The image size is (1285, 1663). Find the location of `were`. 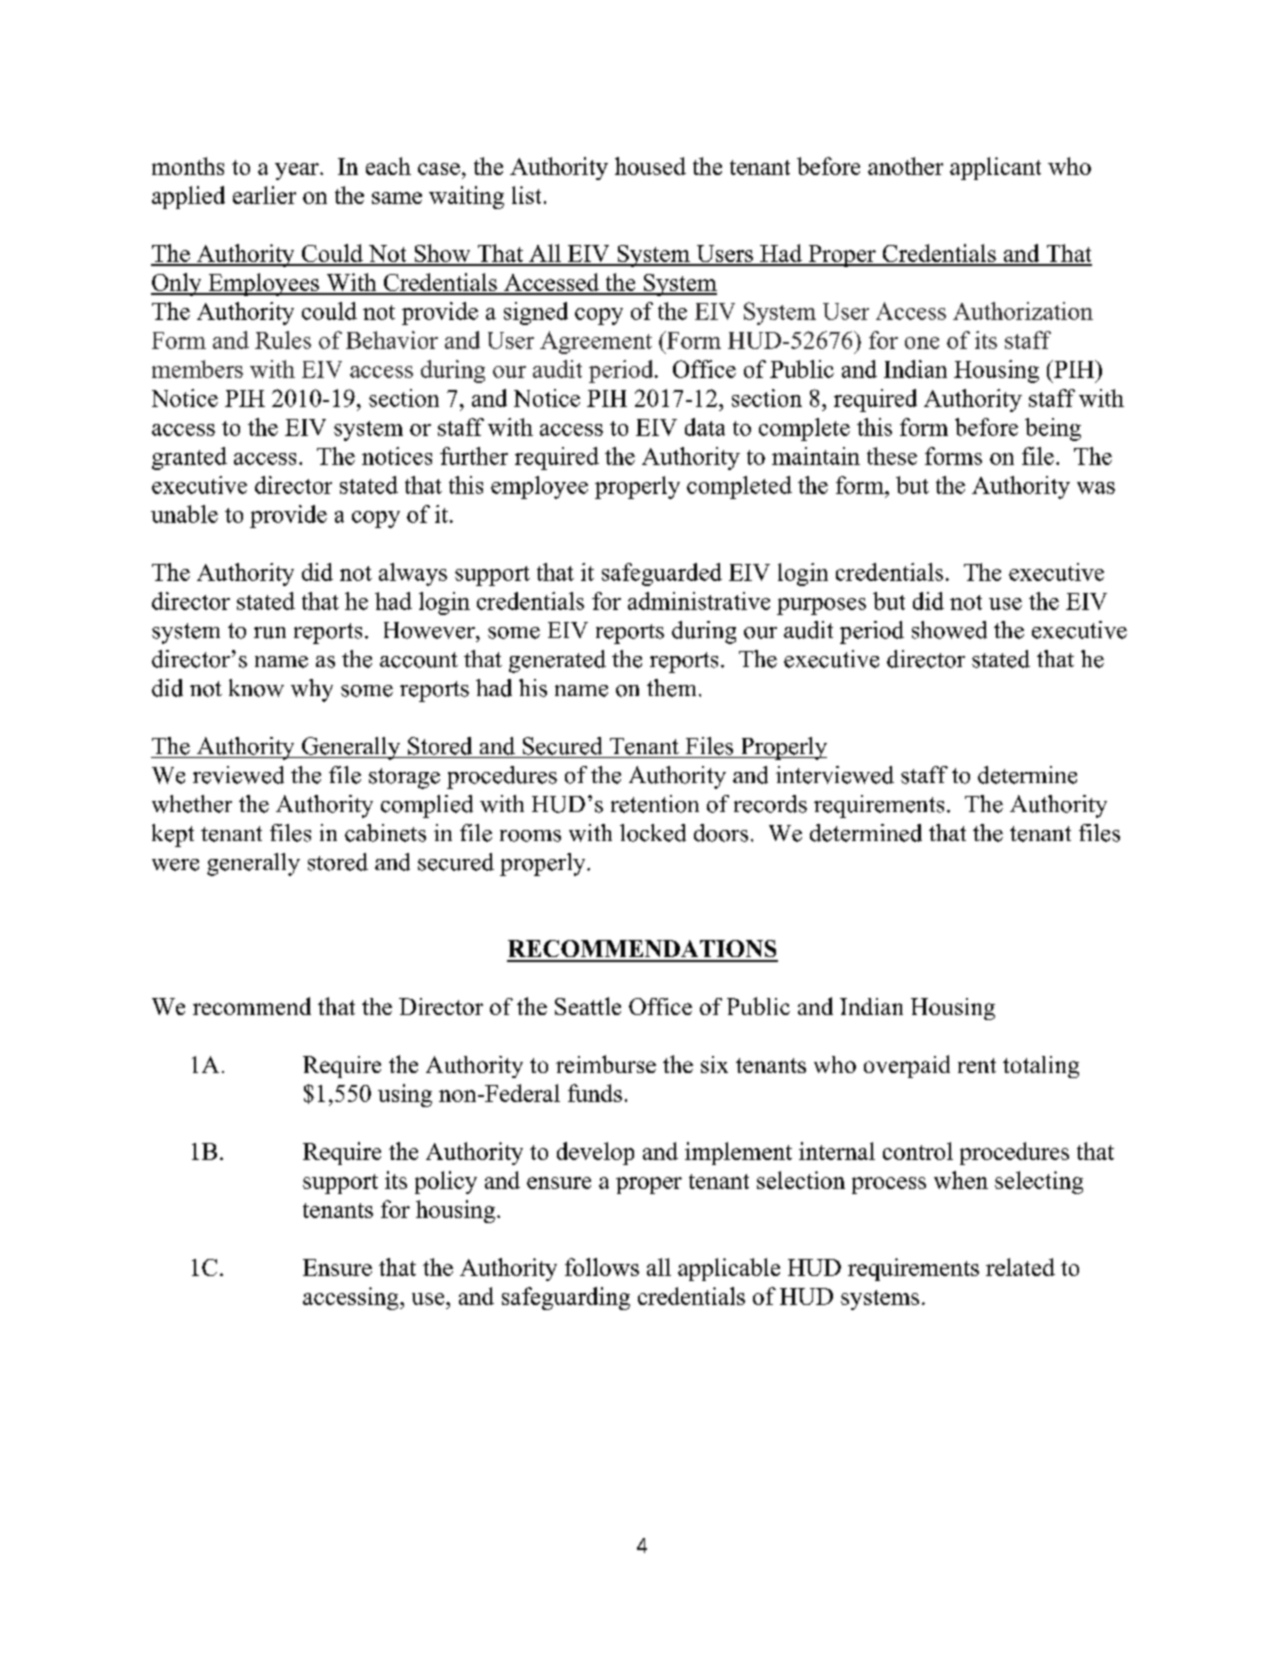

were is located at coordinates (175, 865).
